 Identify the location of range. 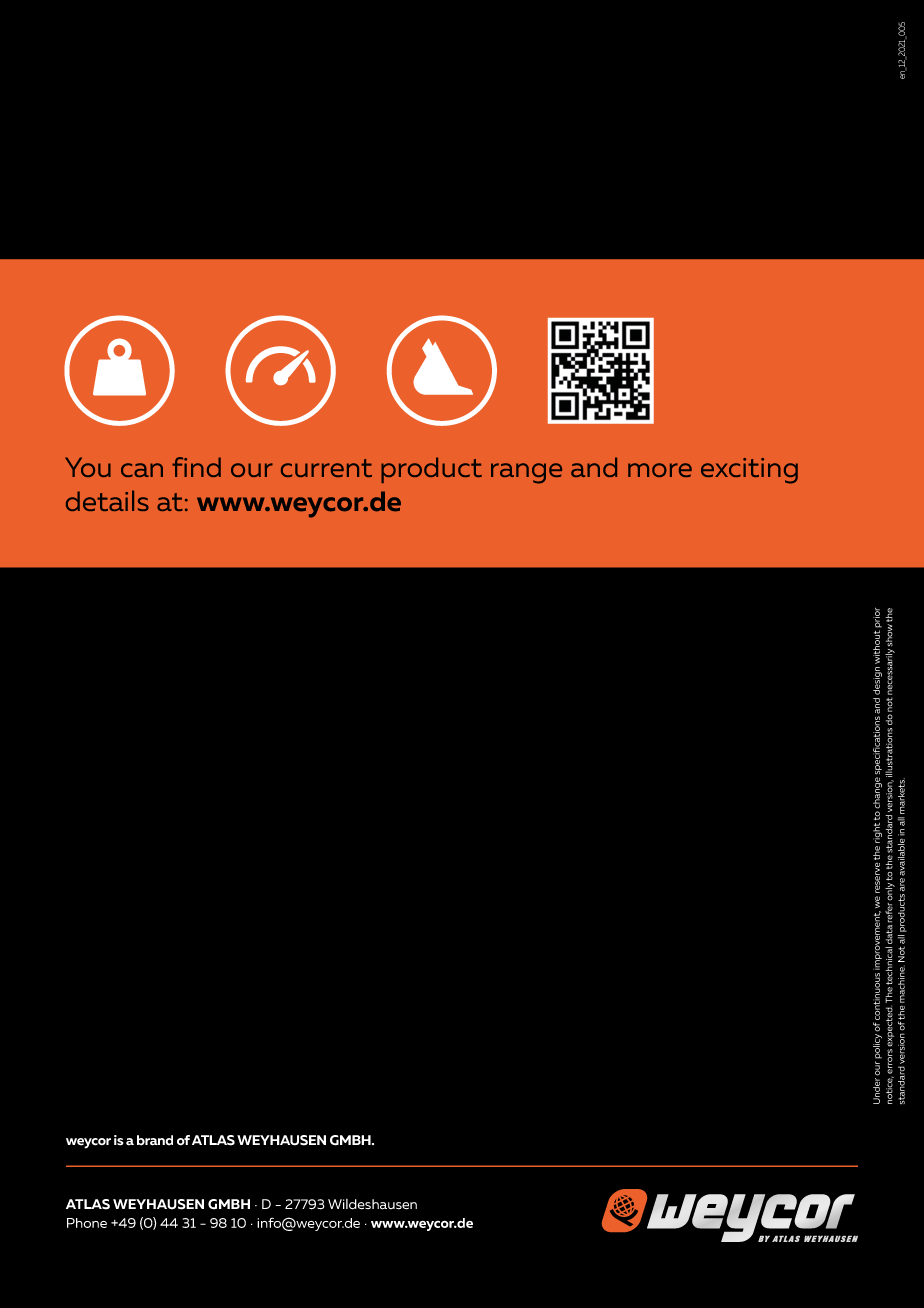
(526, 473).
